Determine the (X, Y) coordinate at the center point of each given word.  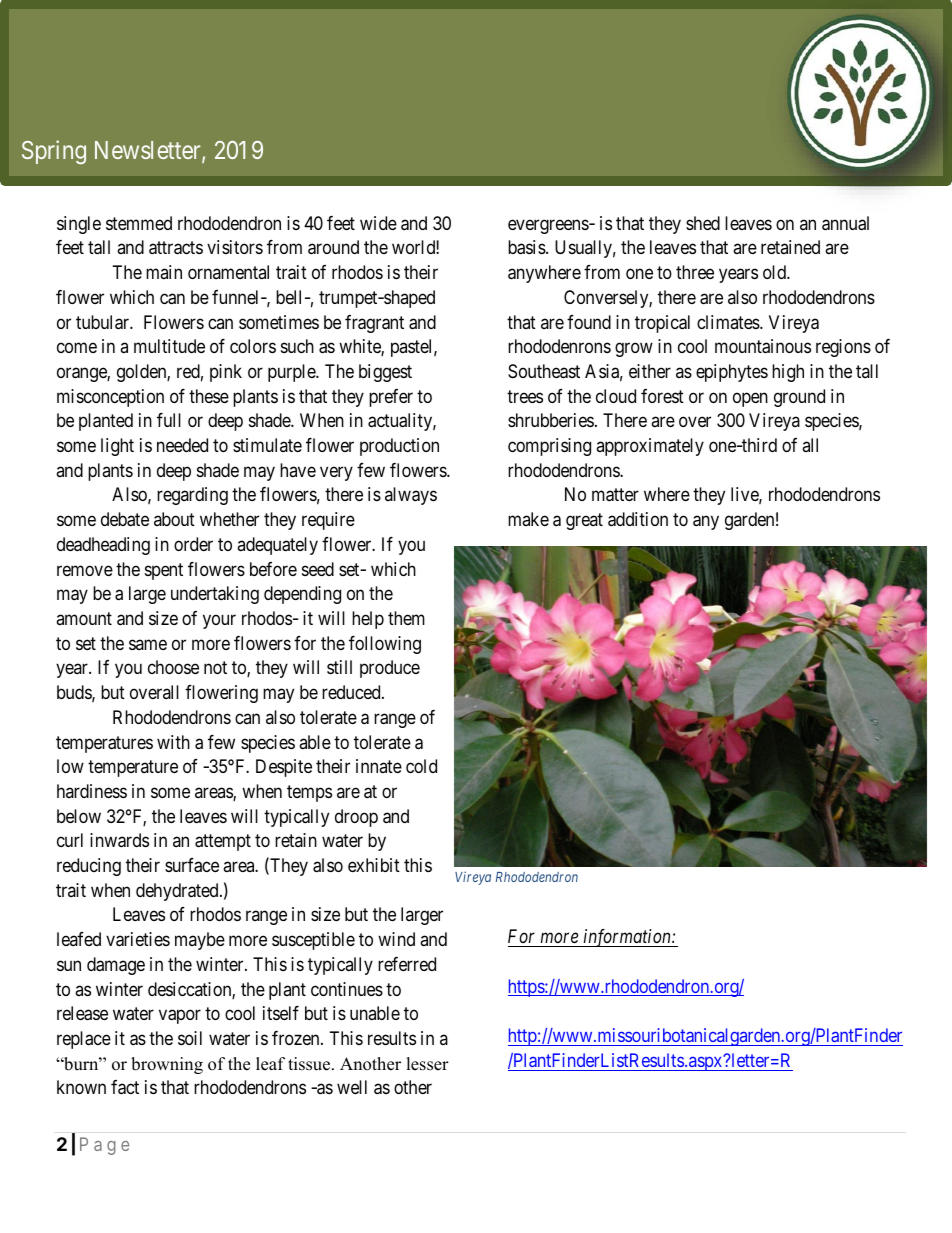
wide (378, 223)
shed (703, 223)
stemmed (139, 223)
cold (421, 766)
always (411, 496)
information (627, 938)
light (117, 447)
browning (167, 1065)
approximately (650, 447)
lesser (427, 1064)
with (173, 742)
